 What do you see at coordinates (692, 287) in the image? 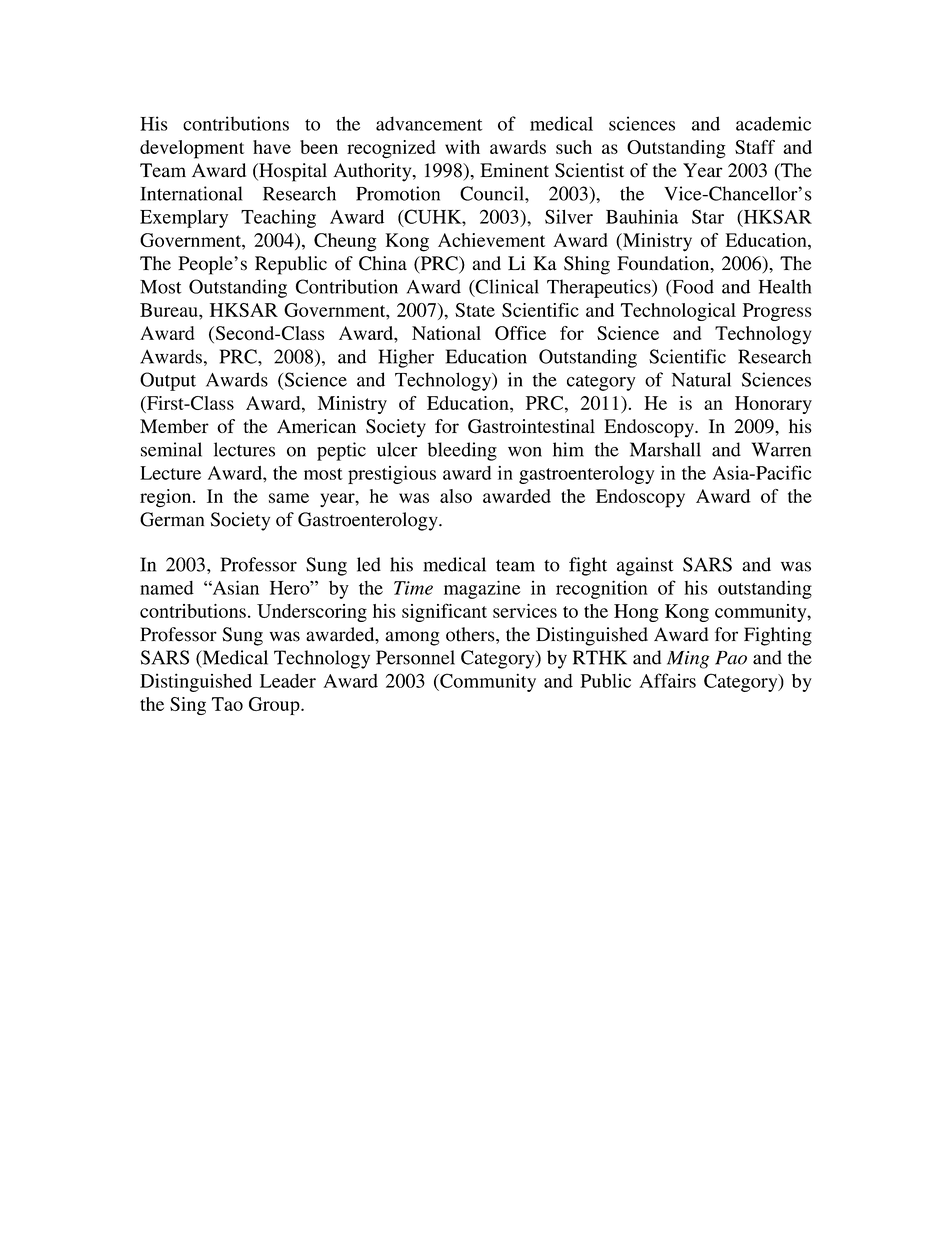
I see `Food` at bounding box center [692, 287].
